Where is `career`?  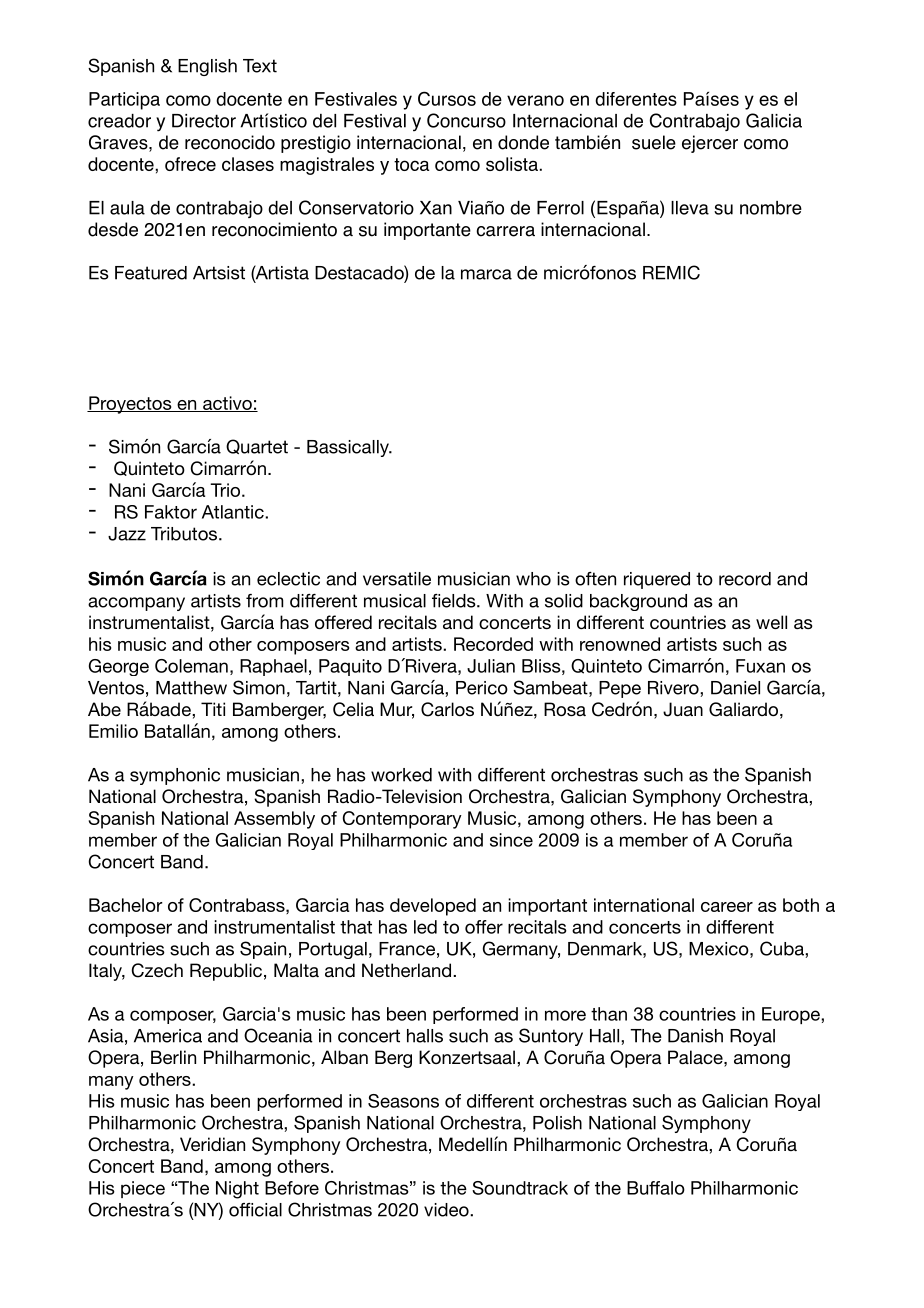
career is located at coordinates (727, 907).
